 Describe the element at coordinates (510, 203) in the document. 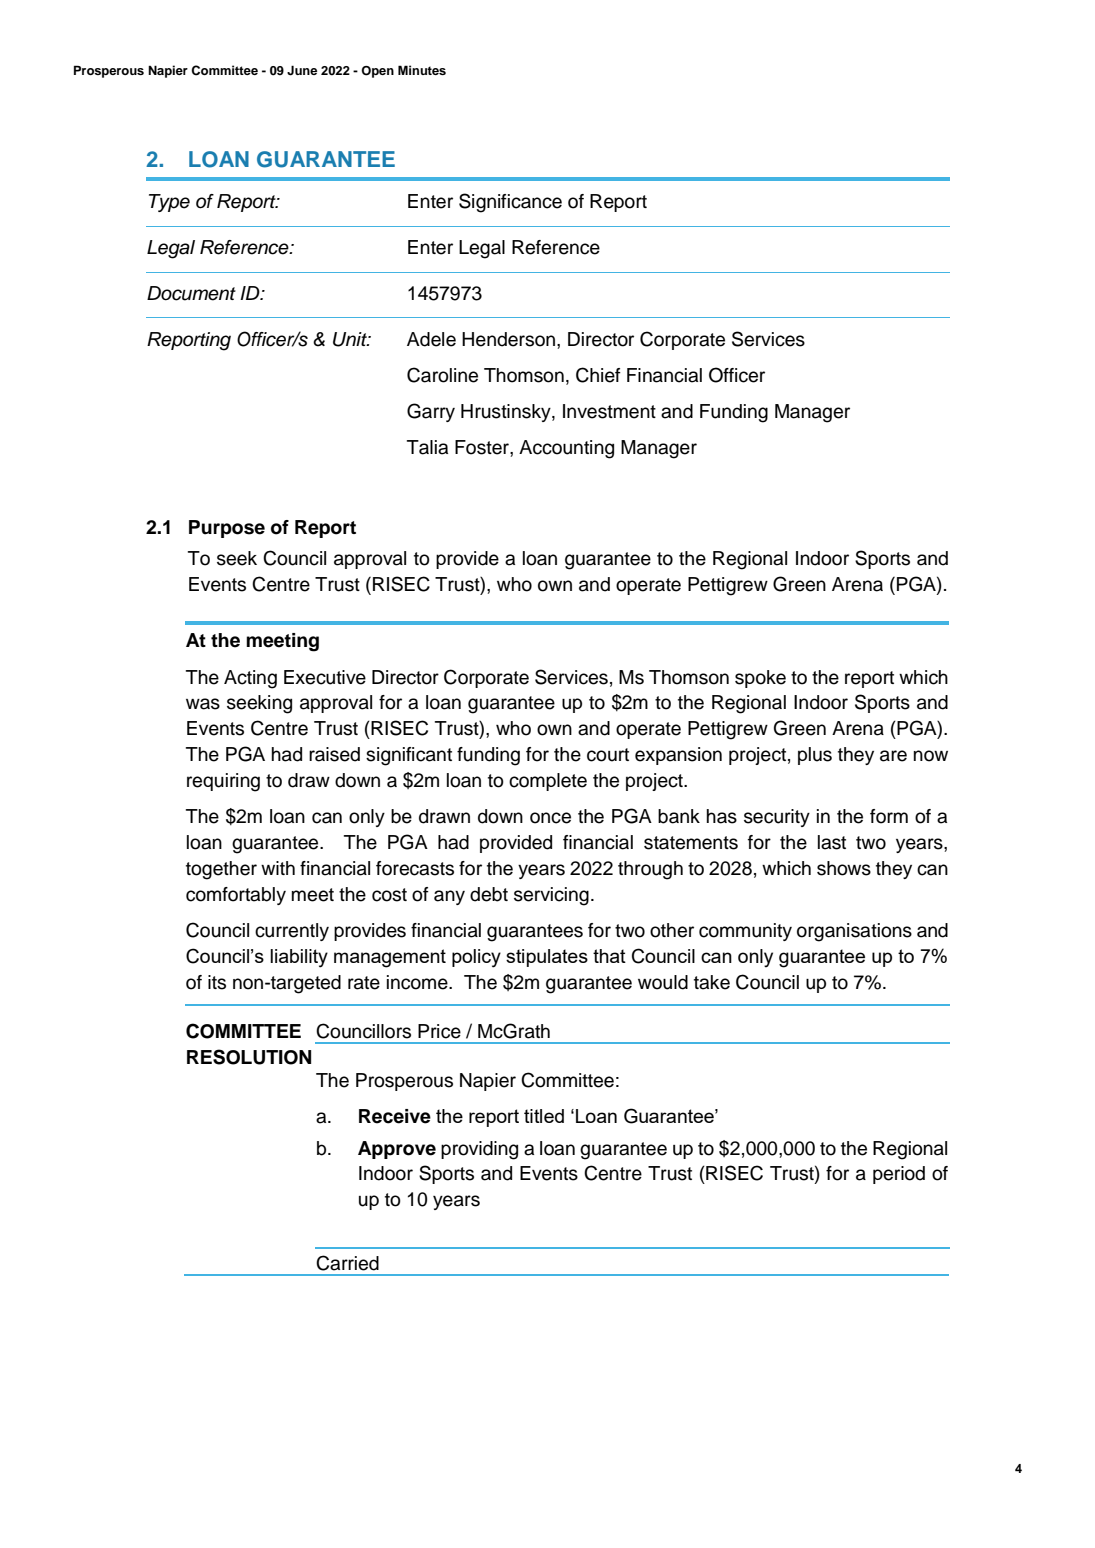

I see `Significance` at that location.
